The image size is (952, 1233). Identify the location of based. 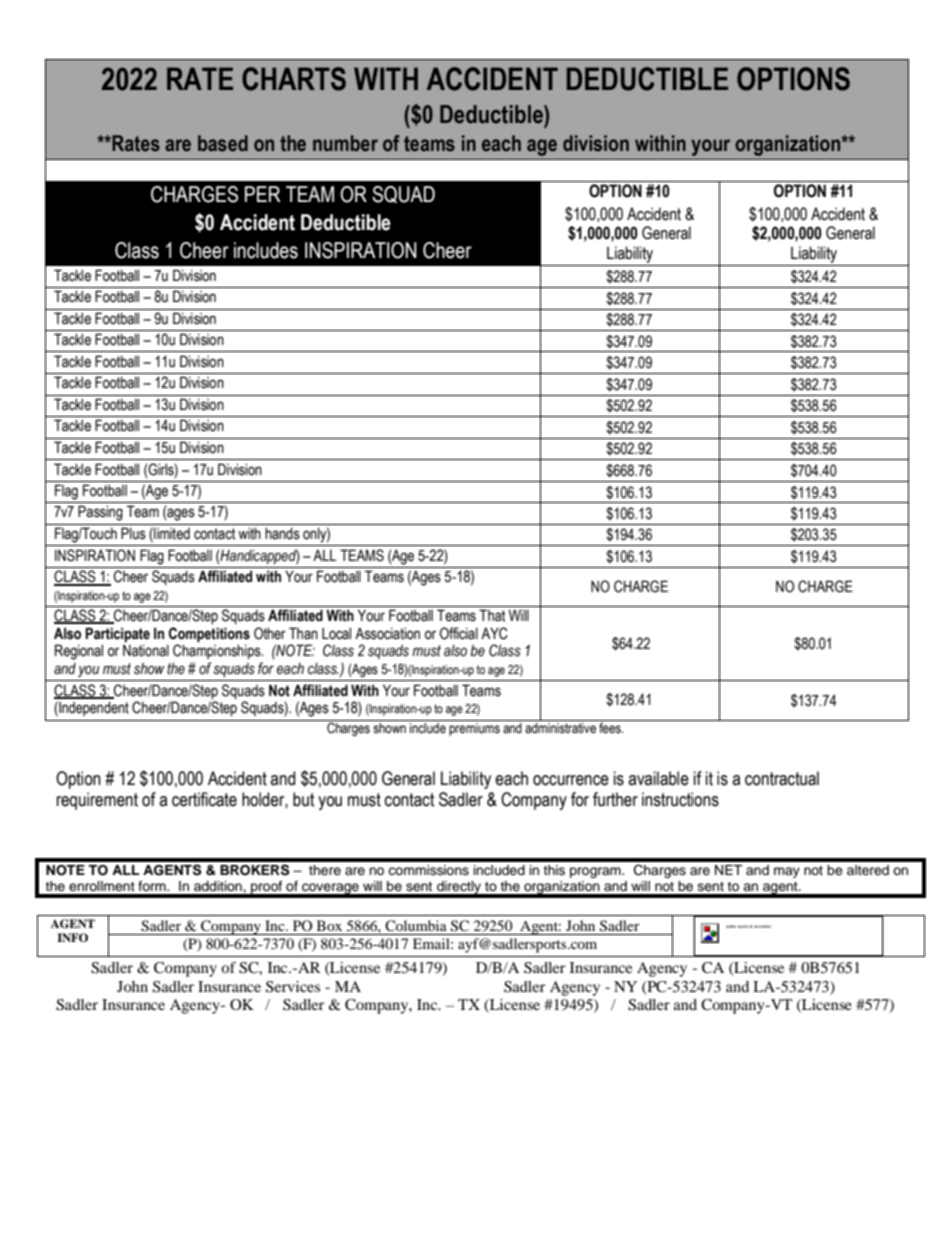
(223, 143).
